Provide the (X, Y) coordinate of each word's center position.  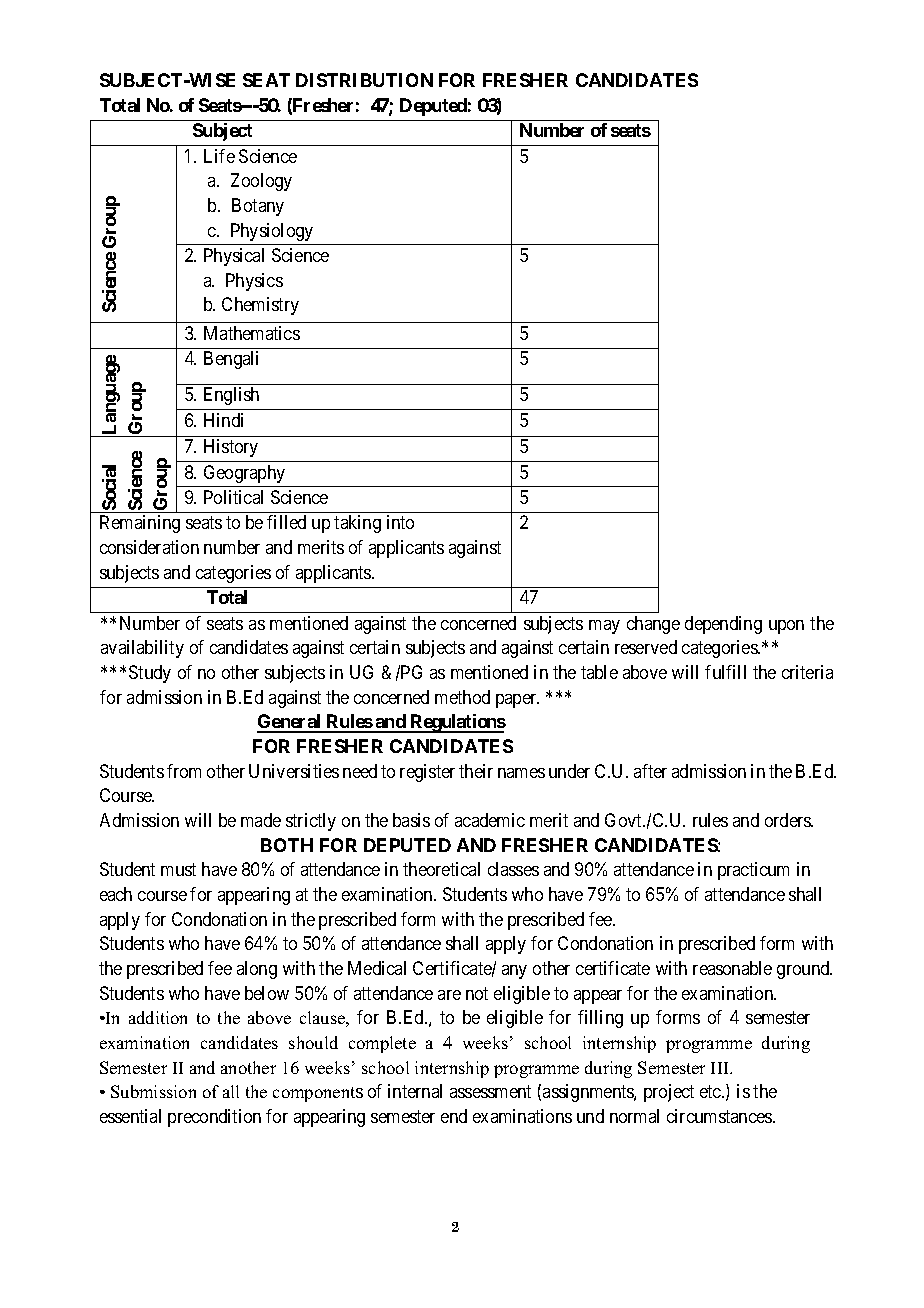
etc (711, 1091)
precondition (214, 1118)
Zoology (261, 182)
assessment (490, 1091)
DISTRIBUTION (364, 80)
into (400, 522)
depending (723, 625)
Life (219, 156)
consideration (149, 547)
